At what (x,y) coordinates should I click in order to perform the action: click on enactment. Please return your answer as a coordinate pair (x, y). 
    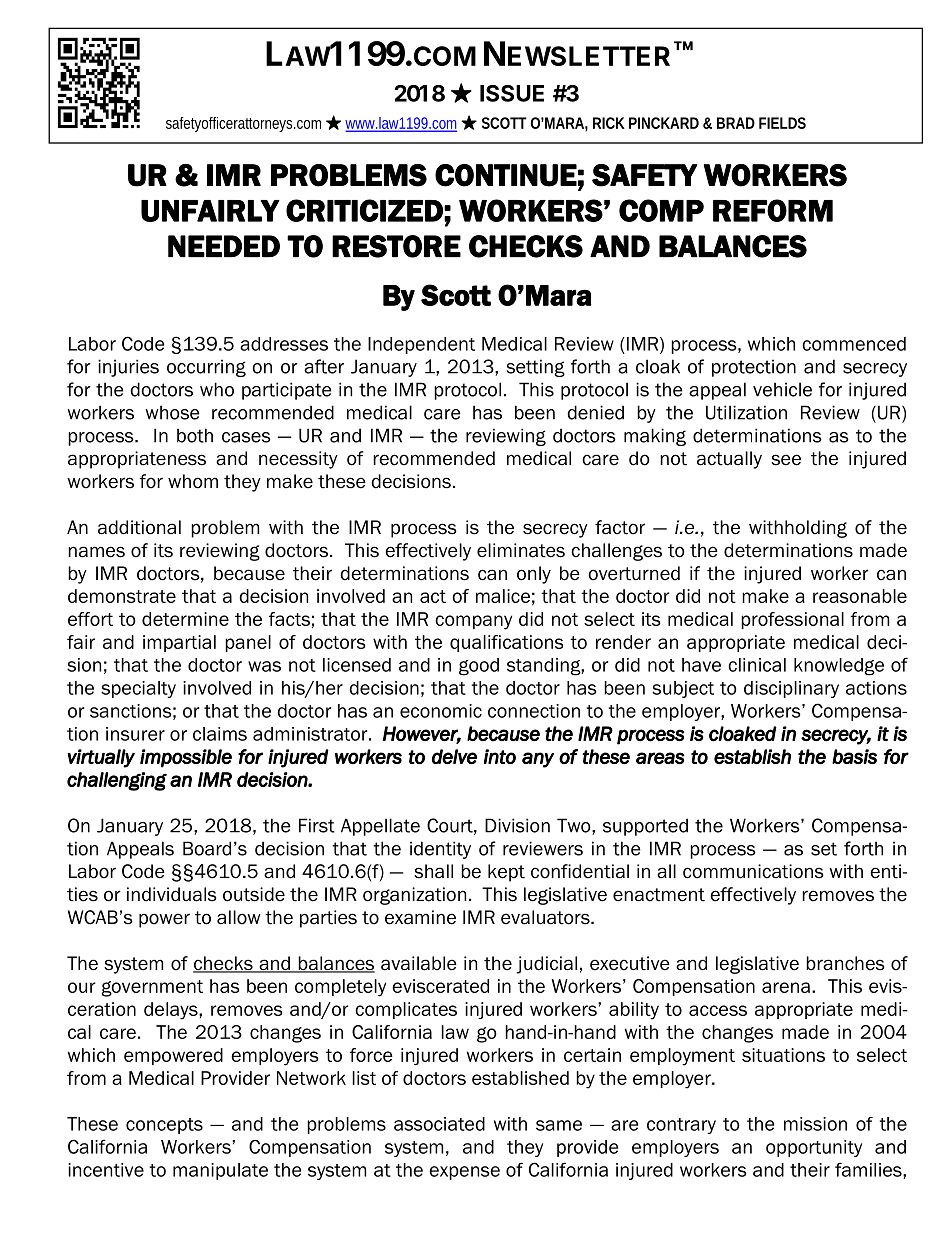
    Looking at the image, I should click on (659, 895).
